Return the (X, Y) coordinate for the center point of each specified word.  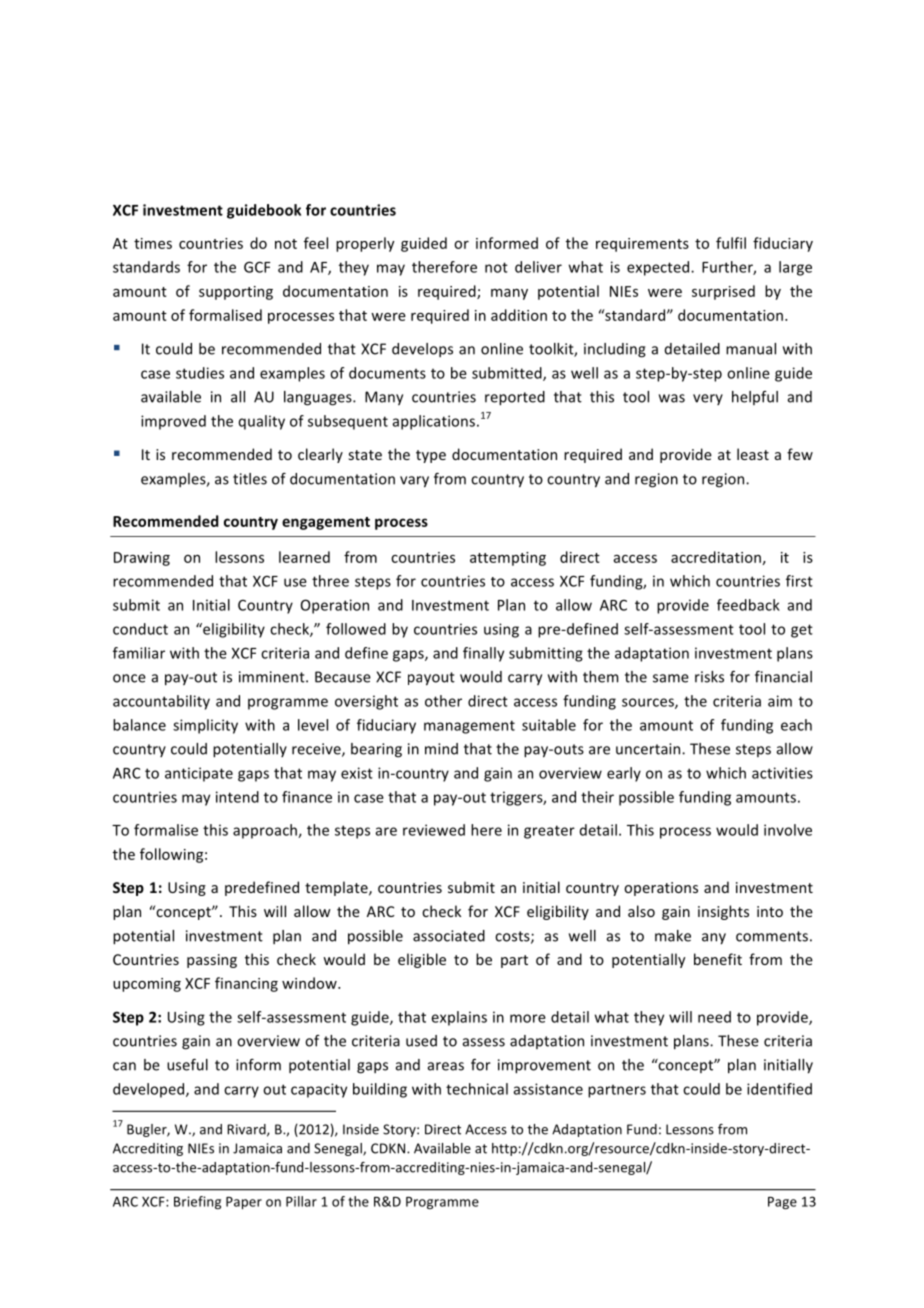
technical (477, 1089)
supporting (236, 293)
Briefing (197, 1202)
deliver (538, 267)
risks (709, 677)
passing (212, 961)
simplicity (205, 726)
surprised (723, 292)
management (469, 727)
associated (449, 936)
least (753, 454)
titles (250, 479)
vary (414, 482)
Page (782, 1203)
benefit (718, 959)
